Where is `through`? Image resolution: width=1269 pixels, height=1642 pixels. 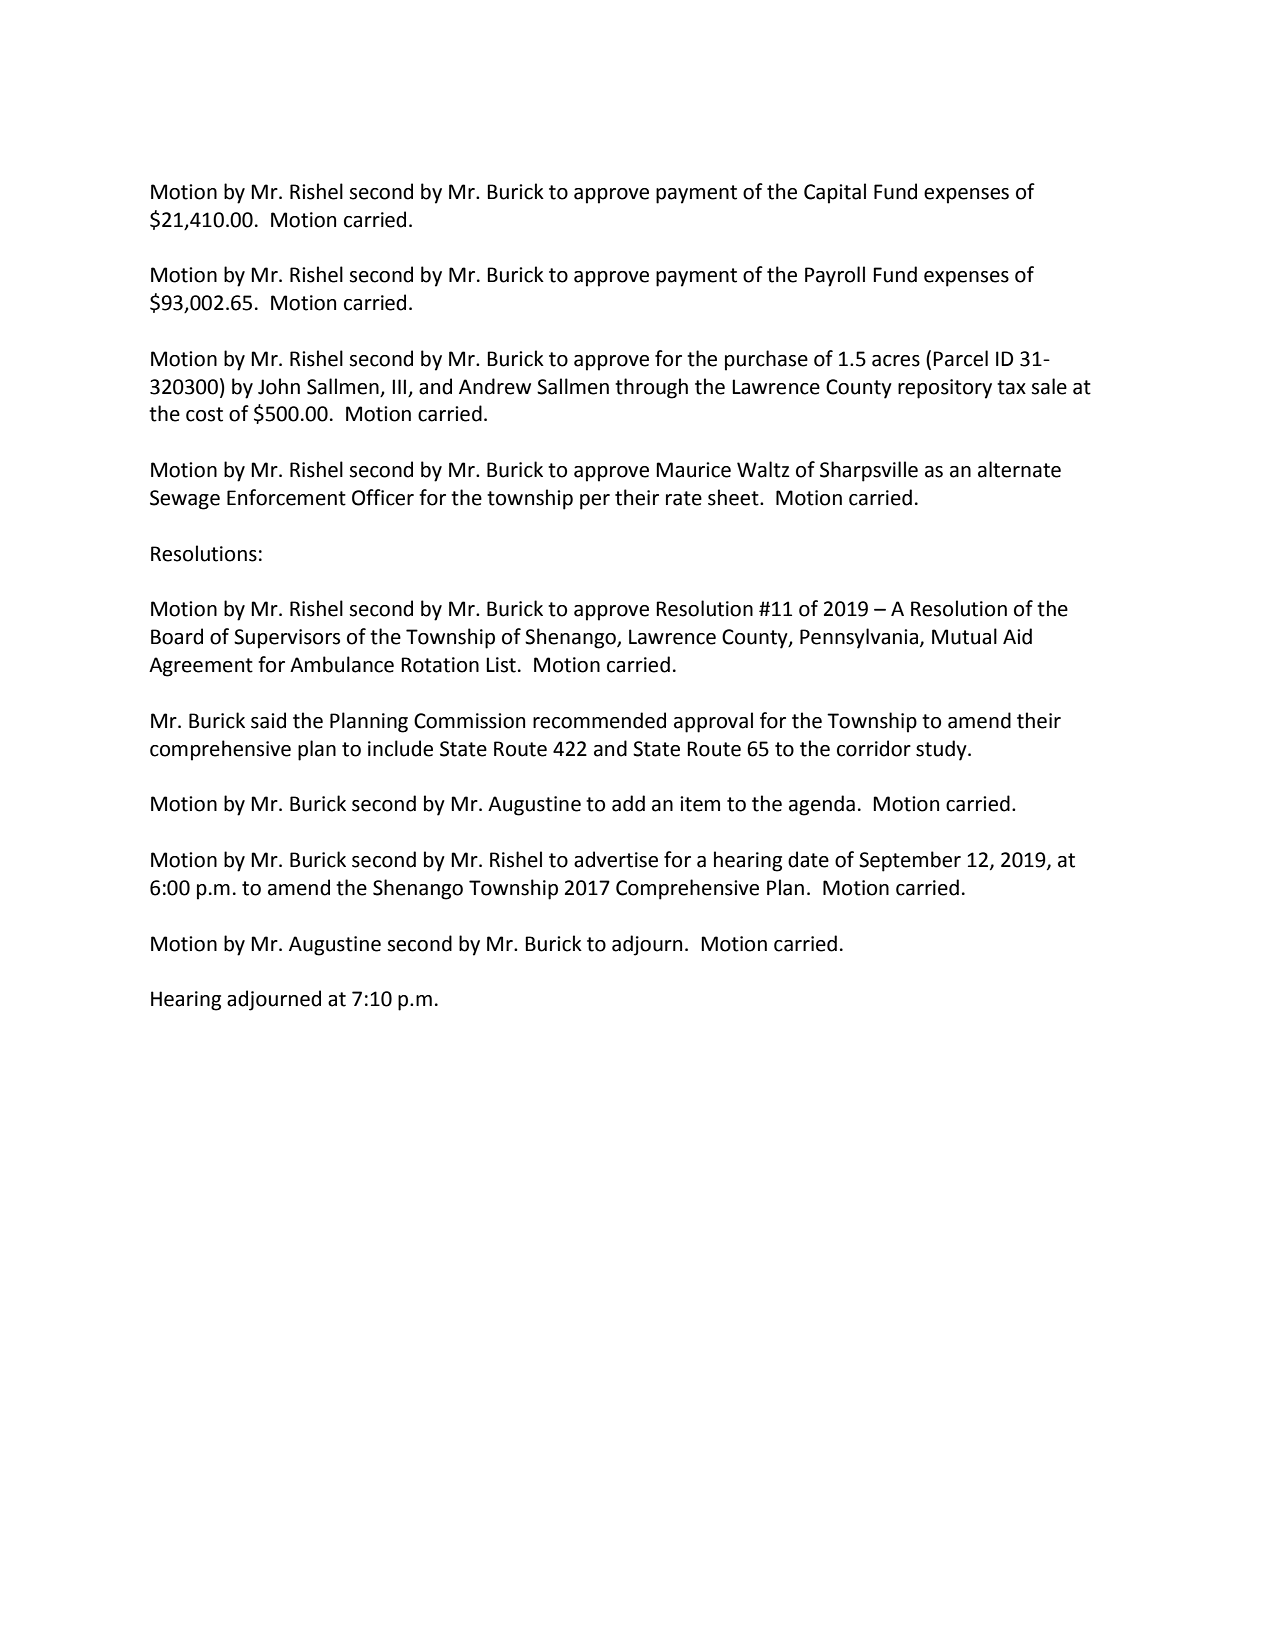
through is located at coordinates (651, 388).
